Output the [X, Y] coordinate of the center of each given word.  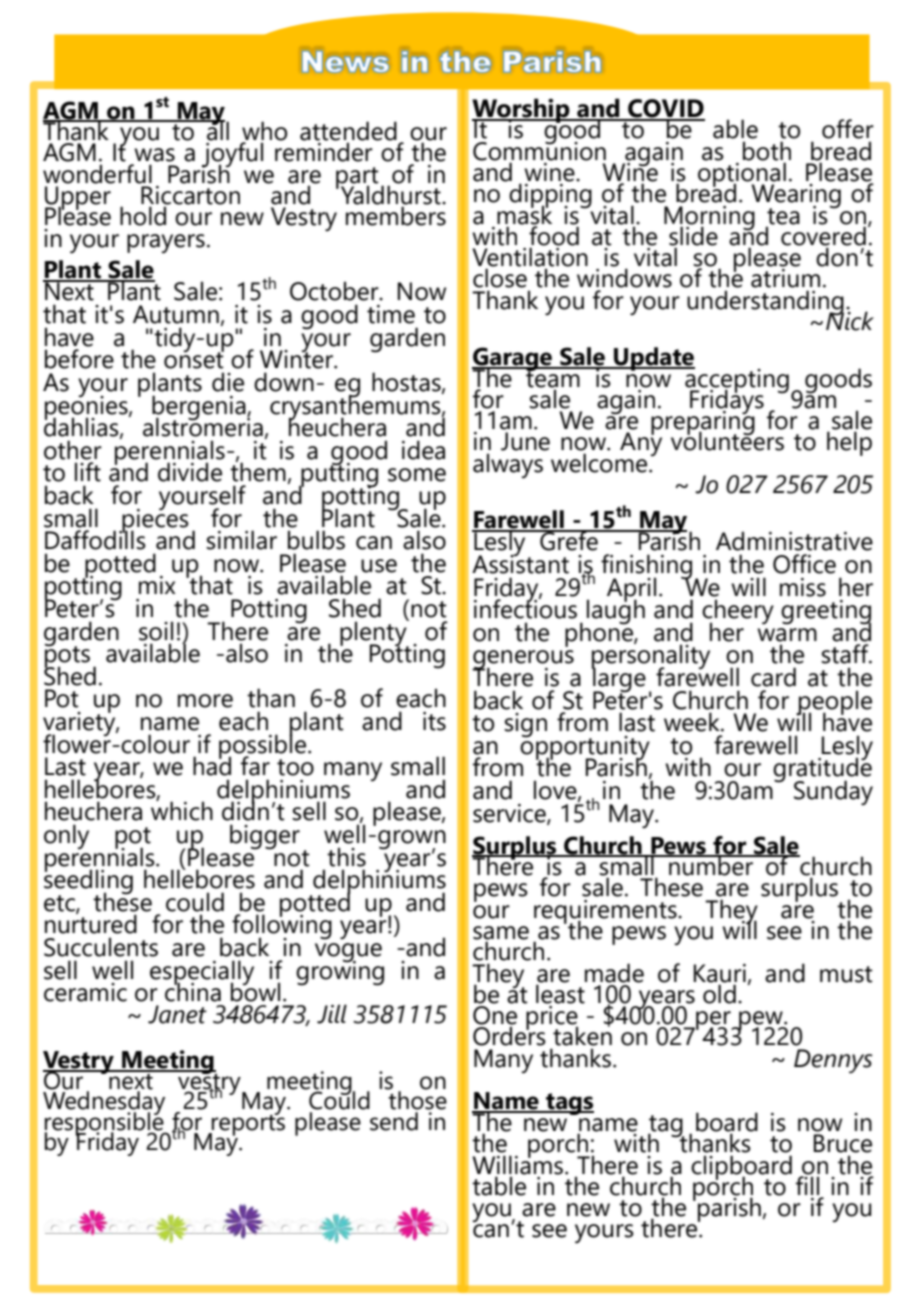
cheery [738, 612]
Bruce [843, 1143]
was [154, 155]
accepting [736, 381]
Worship [522, 111]
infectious [525, 608]
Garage [513, 360]
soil [156, 631]
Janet [177, 1014]
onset [194, 359]
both [767, 152]
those [417, 1099]
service [510, 814]
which [182, 810]
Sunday [833, 793]
